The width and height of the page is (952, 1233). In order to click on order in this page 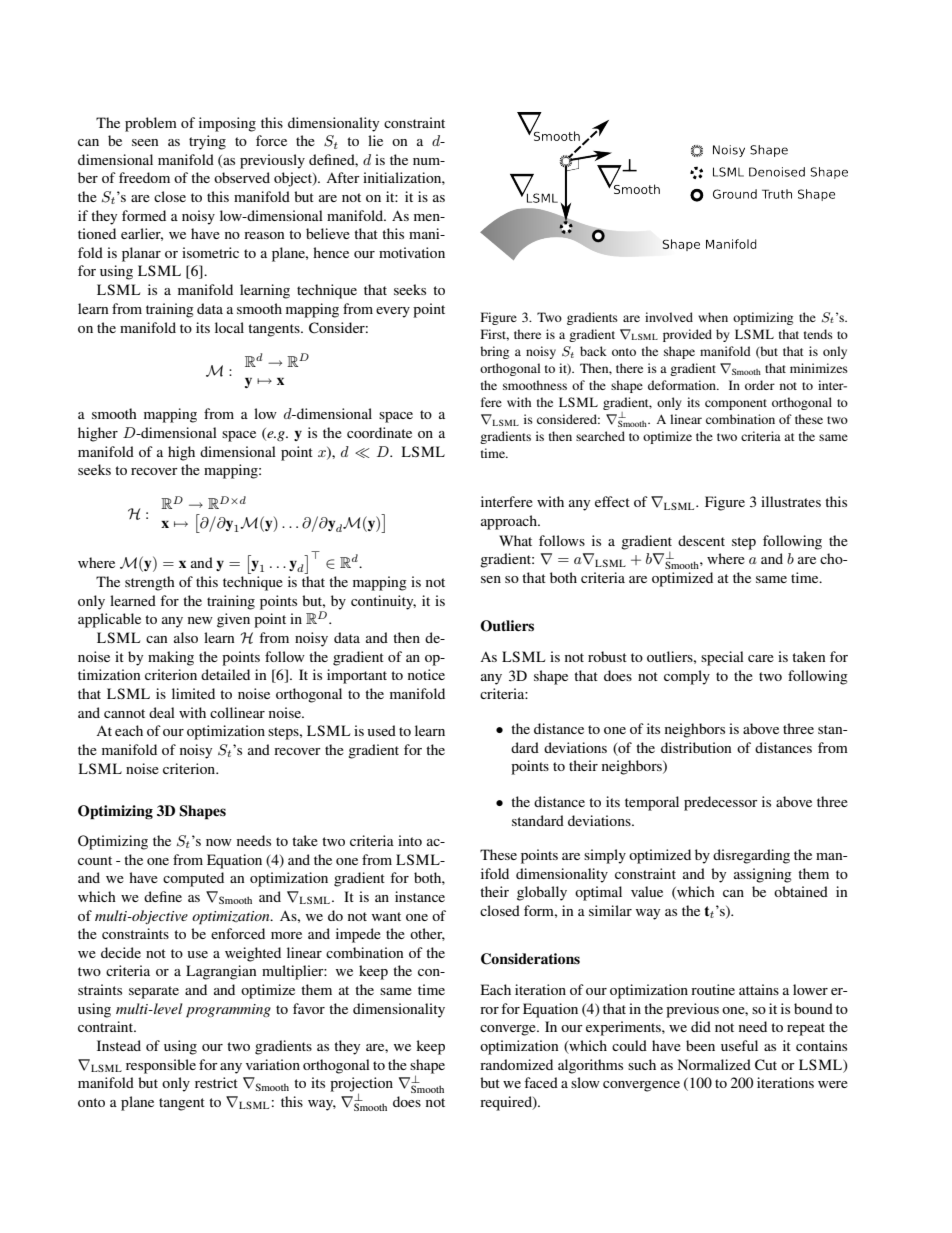, I will do `click(760, 385)`.
